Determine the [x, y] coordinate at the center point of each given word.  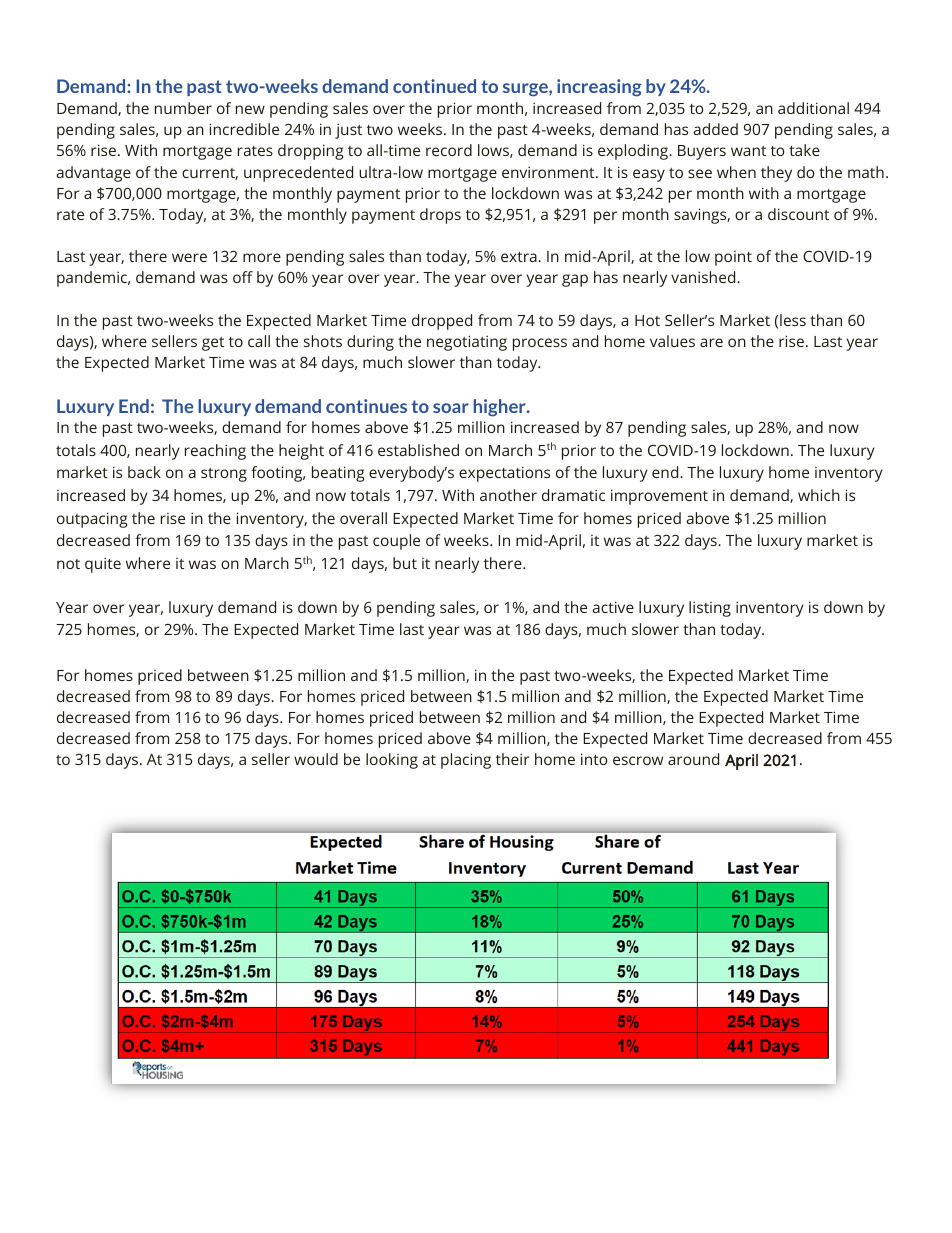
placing [466, 761]
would [316, 759]
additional [813, 108]
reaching [215, 452]
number [183, 108]
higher [501, 408]
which [819, 495]
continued [434, 86]
